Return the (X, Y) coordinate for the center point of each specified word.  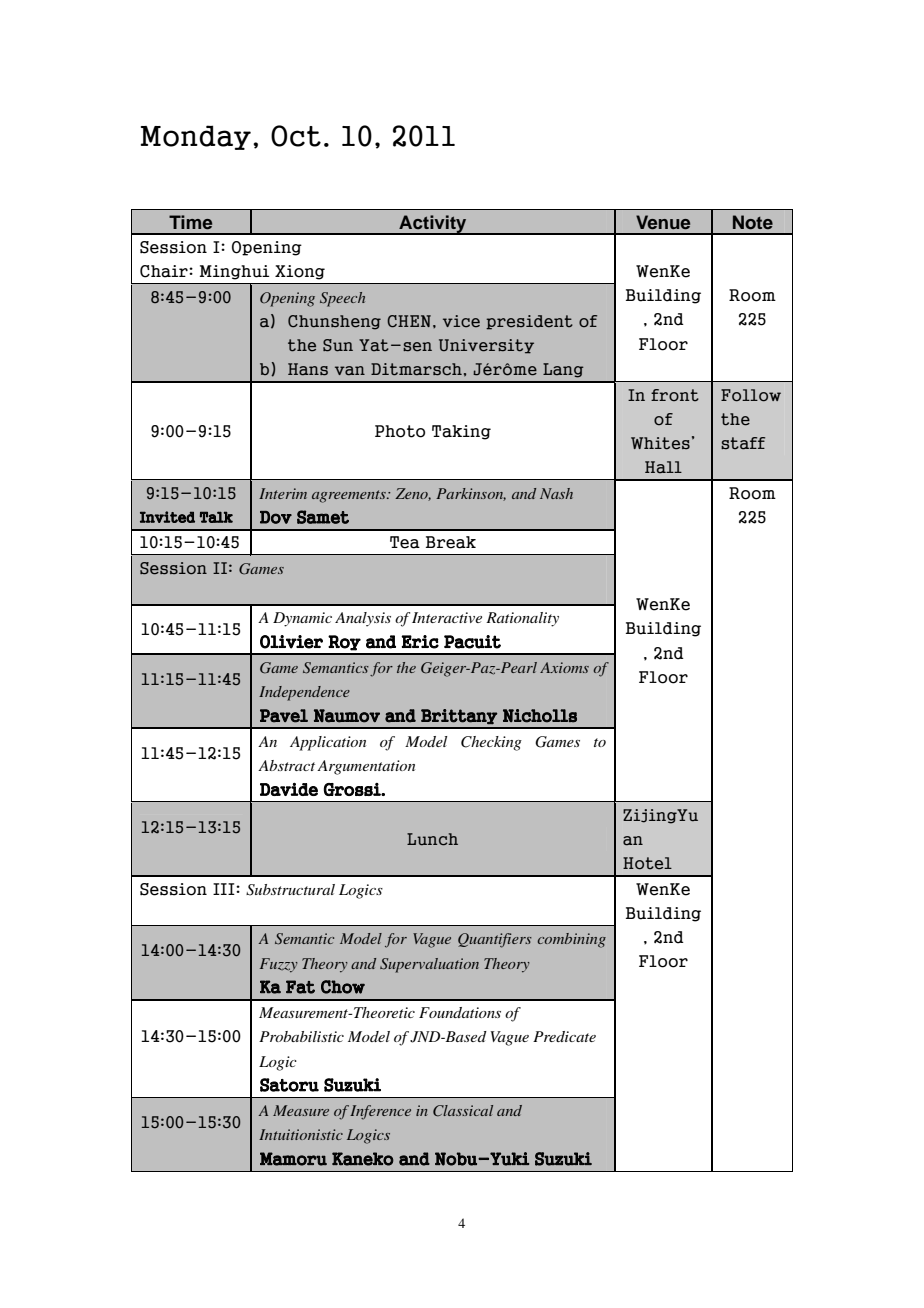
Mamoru (293, 1159)
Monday (196, 137)
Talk (216, 517)
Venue (663, 222)
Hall (663, 467)
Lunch (432, 839)
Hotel (647, 863)
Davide (289, 789)
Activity (433, 225)
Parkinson (471, 494)
